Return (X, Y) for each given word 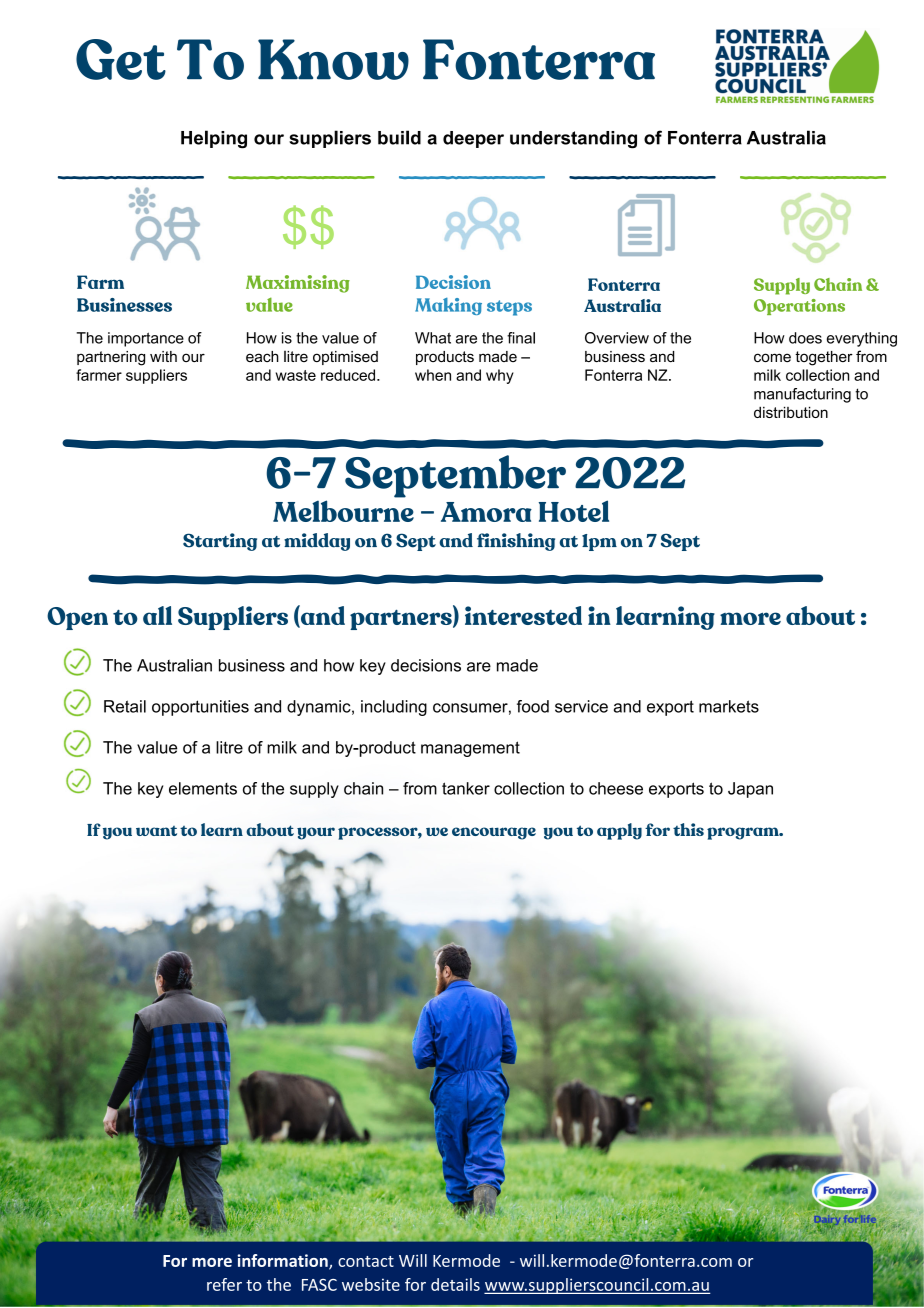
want (156, 831)
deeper (473, 139)
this (688, 829)
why (500, 376)
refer (224, 1284)
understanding (573, 140)
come (772, 357)
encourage (494, 833)
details (455, 1284)
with (163, 356)
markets (729, 706)
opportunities (200, 708)
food (533, 706)
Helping (214, 139)
